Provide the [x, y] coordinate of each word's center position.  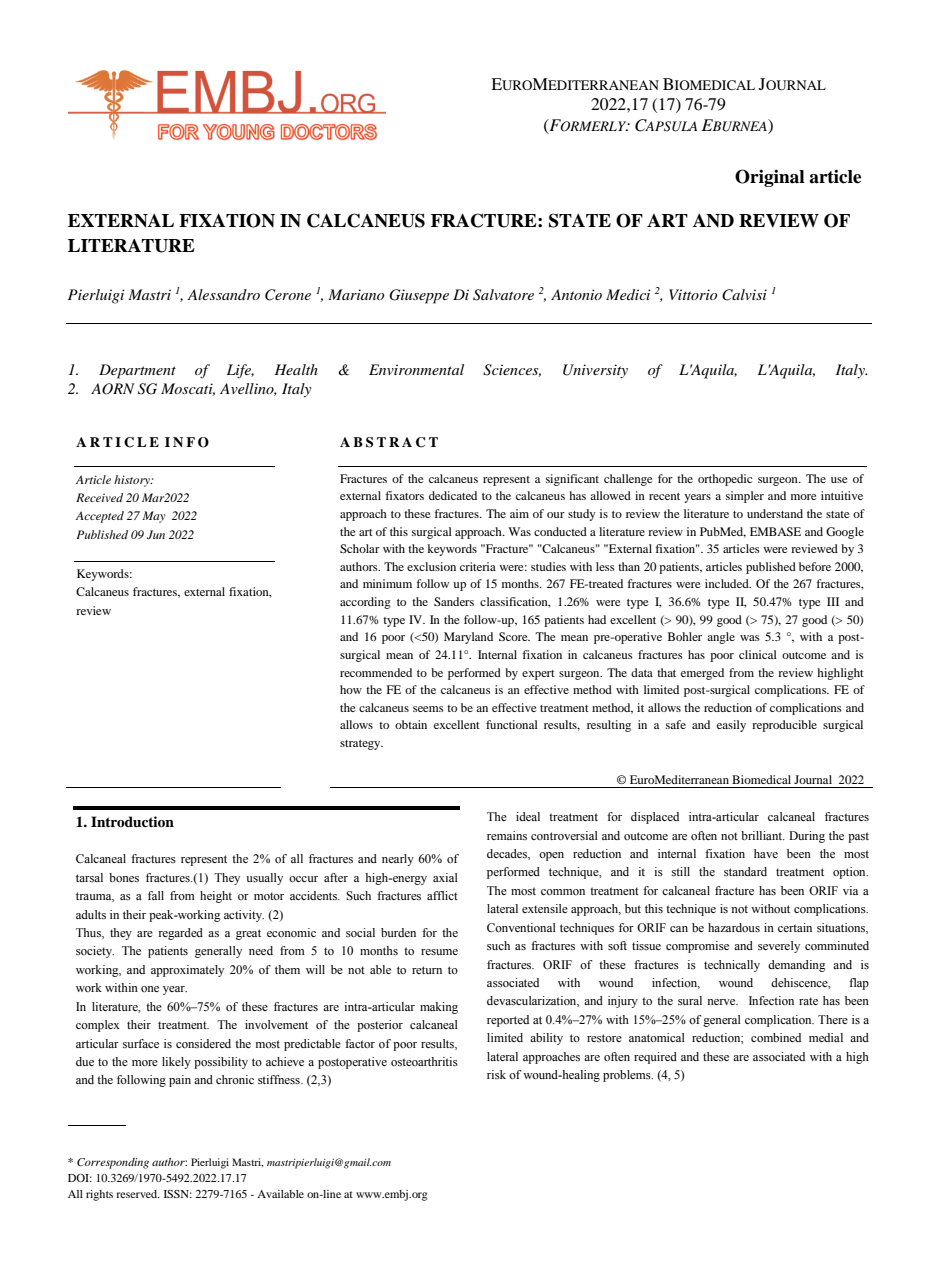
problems [628, 1076]
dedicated [453, 495]
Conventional [521, 927]
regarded [180, 934]
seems [428, 709]
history [133, 481]
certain [795, 927]
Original [770, 178]
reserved [138, 1194]
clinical [758, 654]
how [351, 689]
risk [496, 1074]
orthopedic [725, 480]
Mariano [356, 294]
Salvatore [503, 295]
